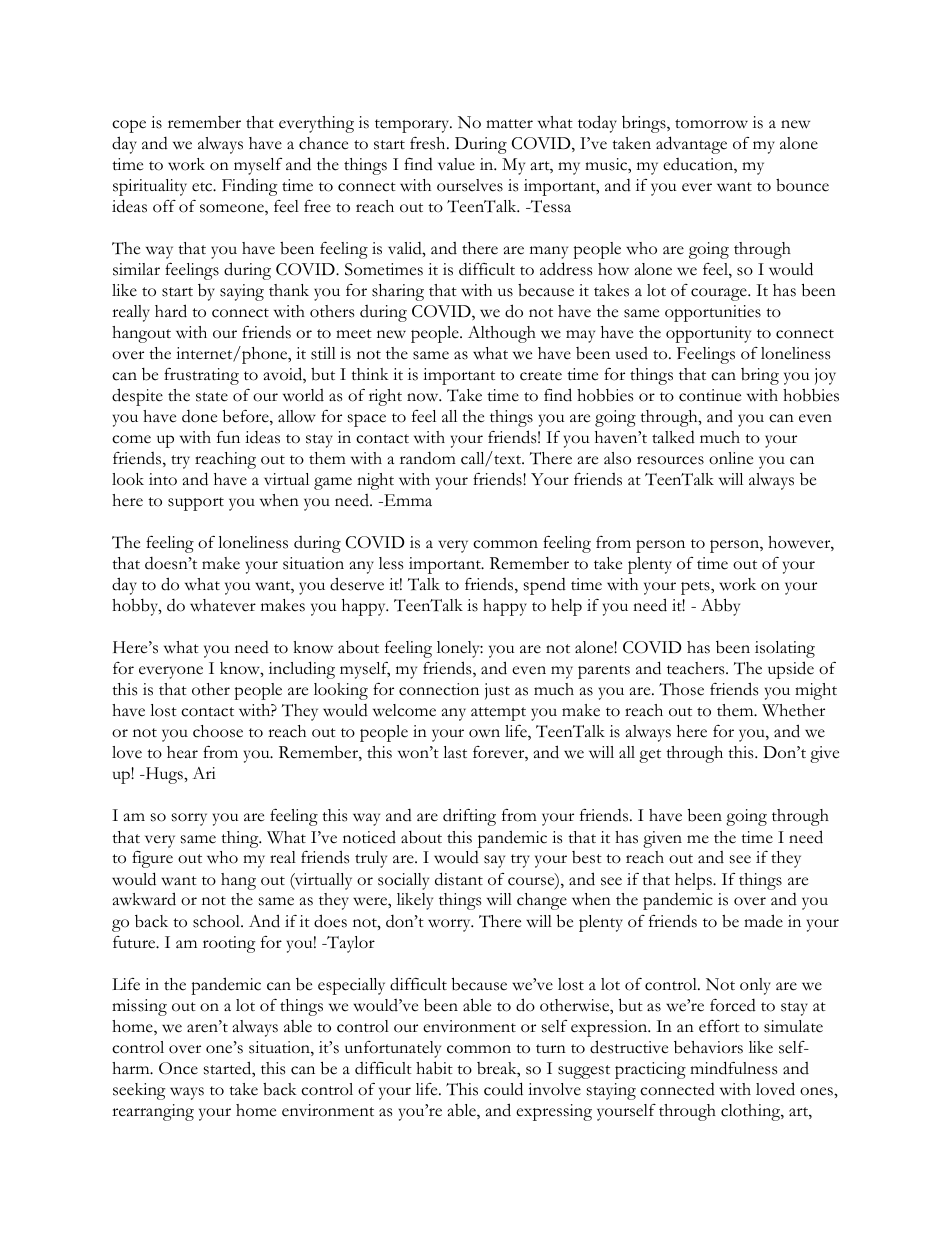  I want to click on value, so click(456, 164).
